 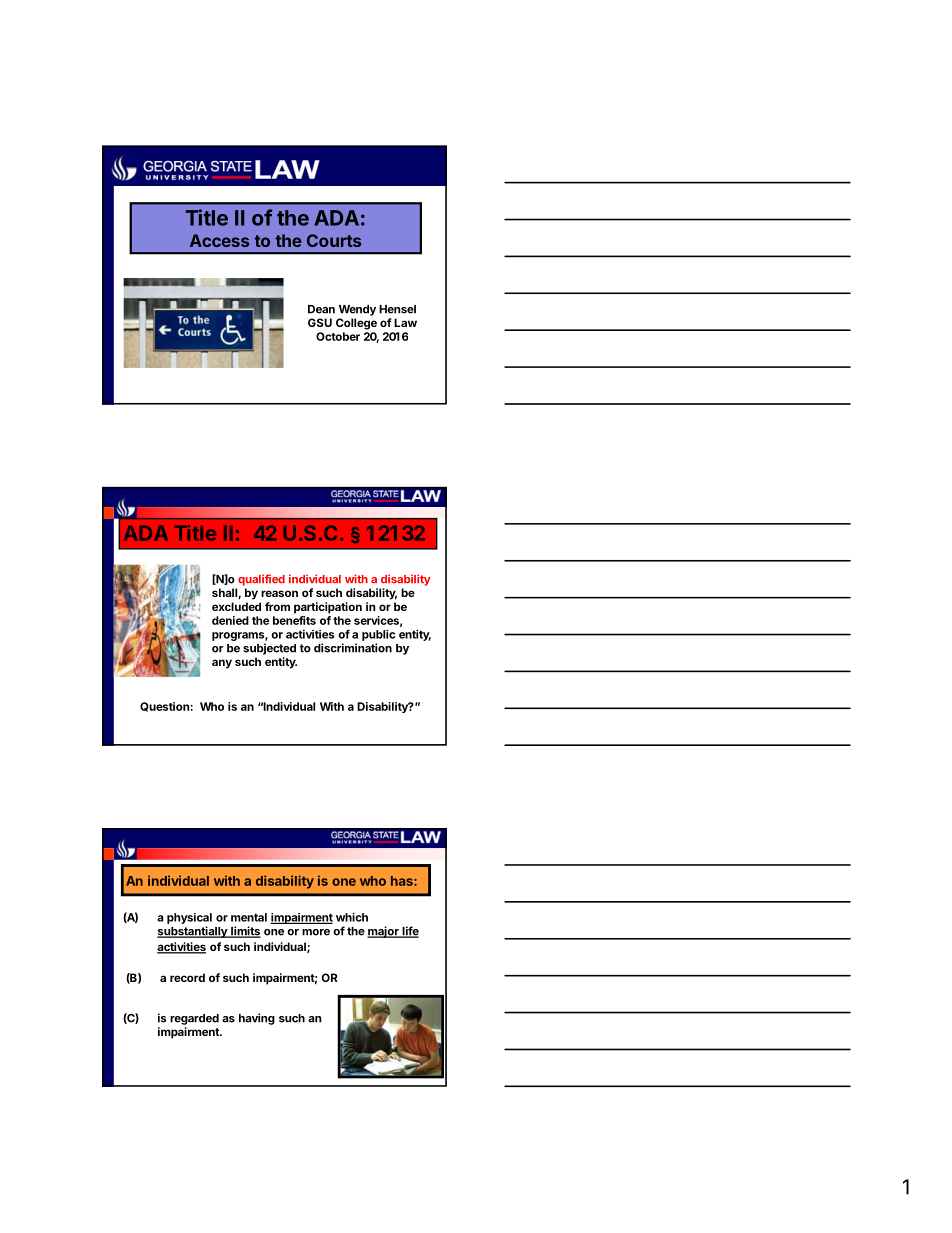 I want to click on public, so click(x=378, y=635).
